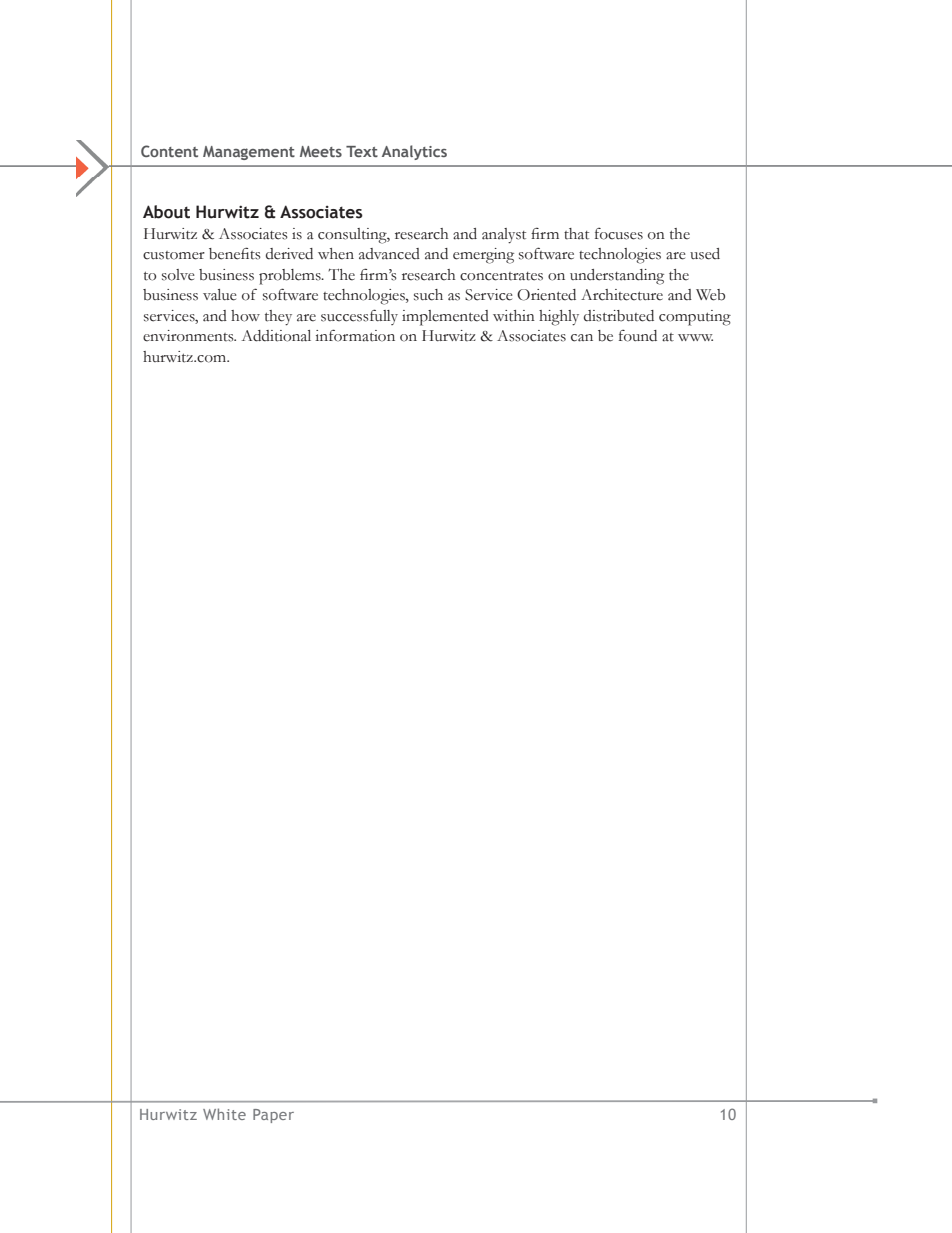 Image resolution: width=952 pixels, height=1233 pixels. I want to click on focuses, so click(619, 234).
